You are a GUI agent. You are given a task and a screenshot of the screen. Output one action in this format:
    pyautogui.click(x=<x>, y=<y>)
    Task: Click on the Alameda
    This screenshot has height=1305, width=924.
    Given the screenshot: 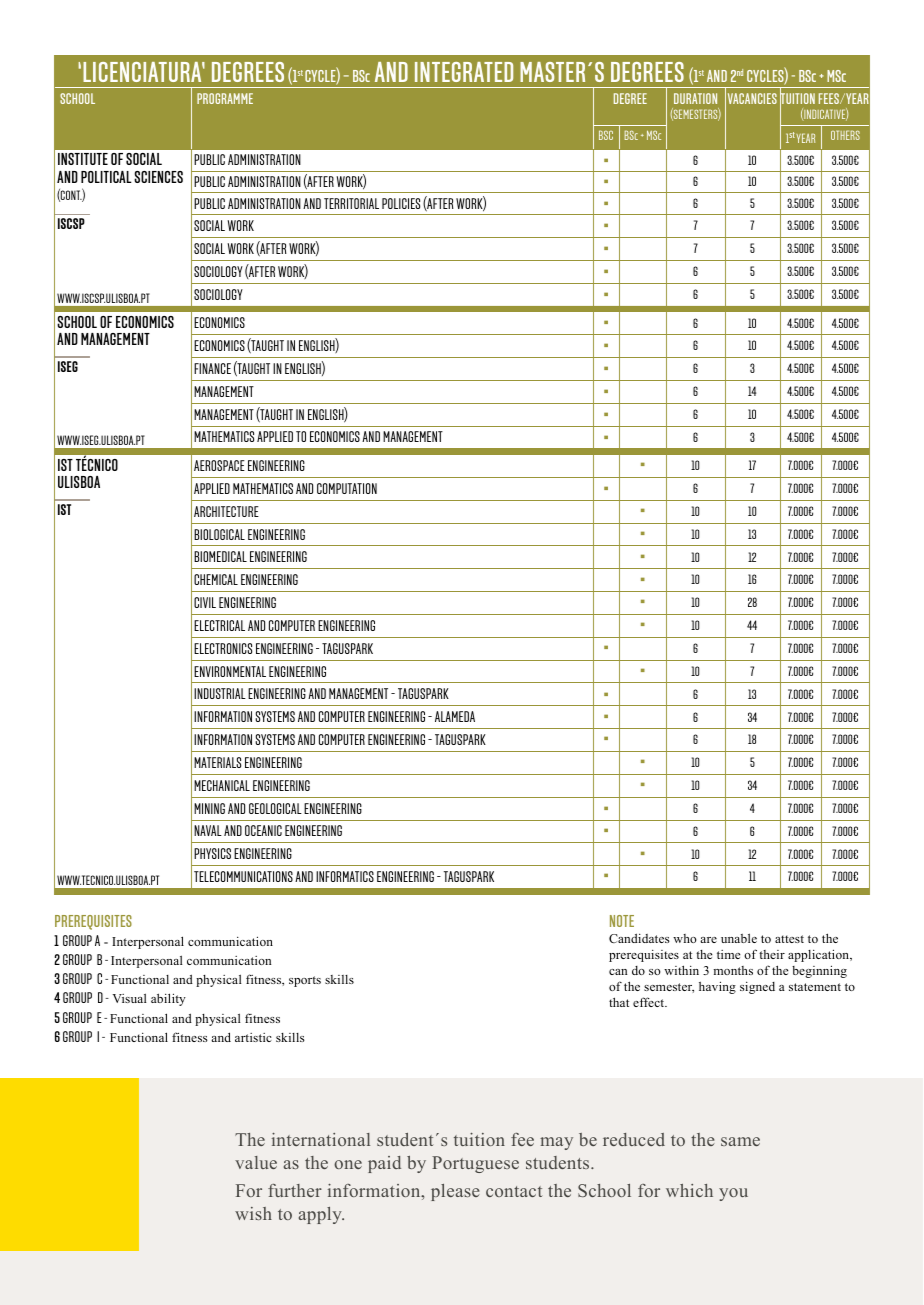 What is the action you would take?
    pyautogui.click(x=455, y=716)
